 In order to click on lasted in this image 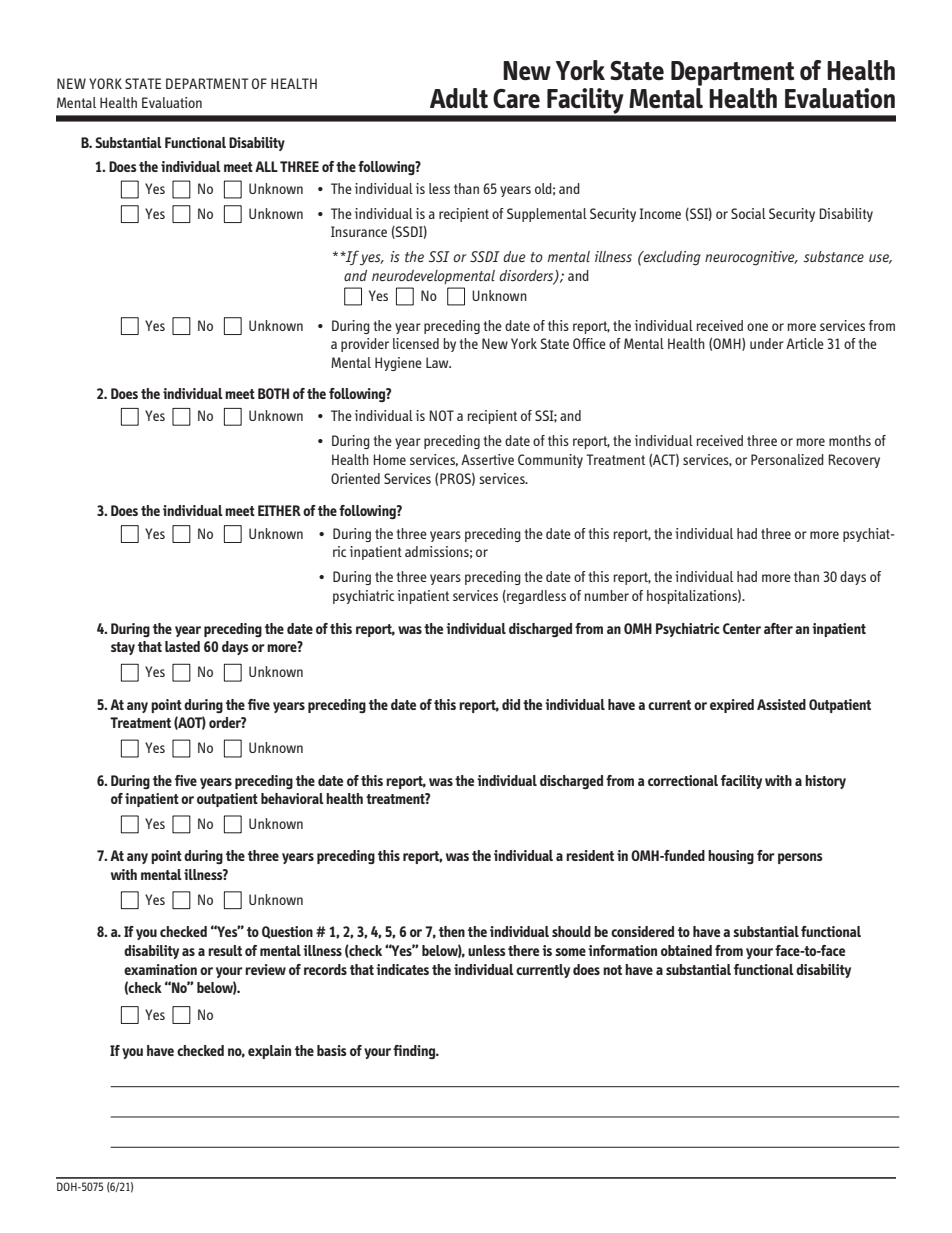, I will do `click(182, 646)`.
